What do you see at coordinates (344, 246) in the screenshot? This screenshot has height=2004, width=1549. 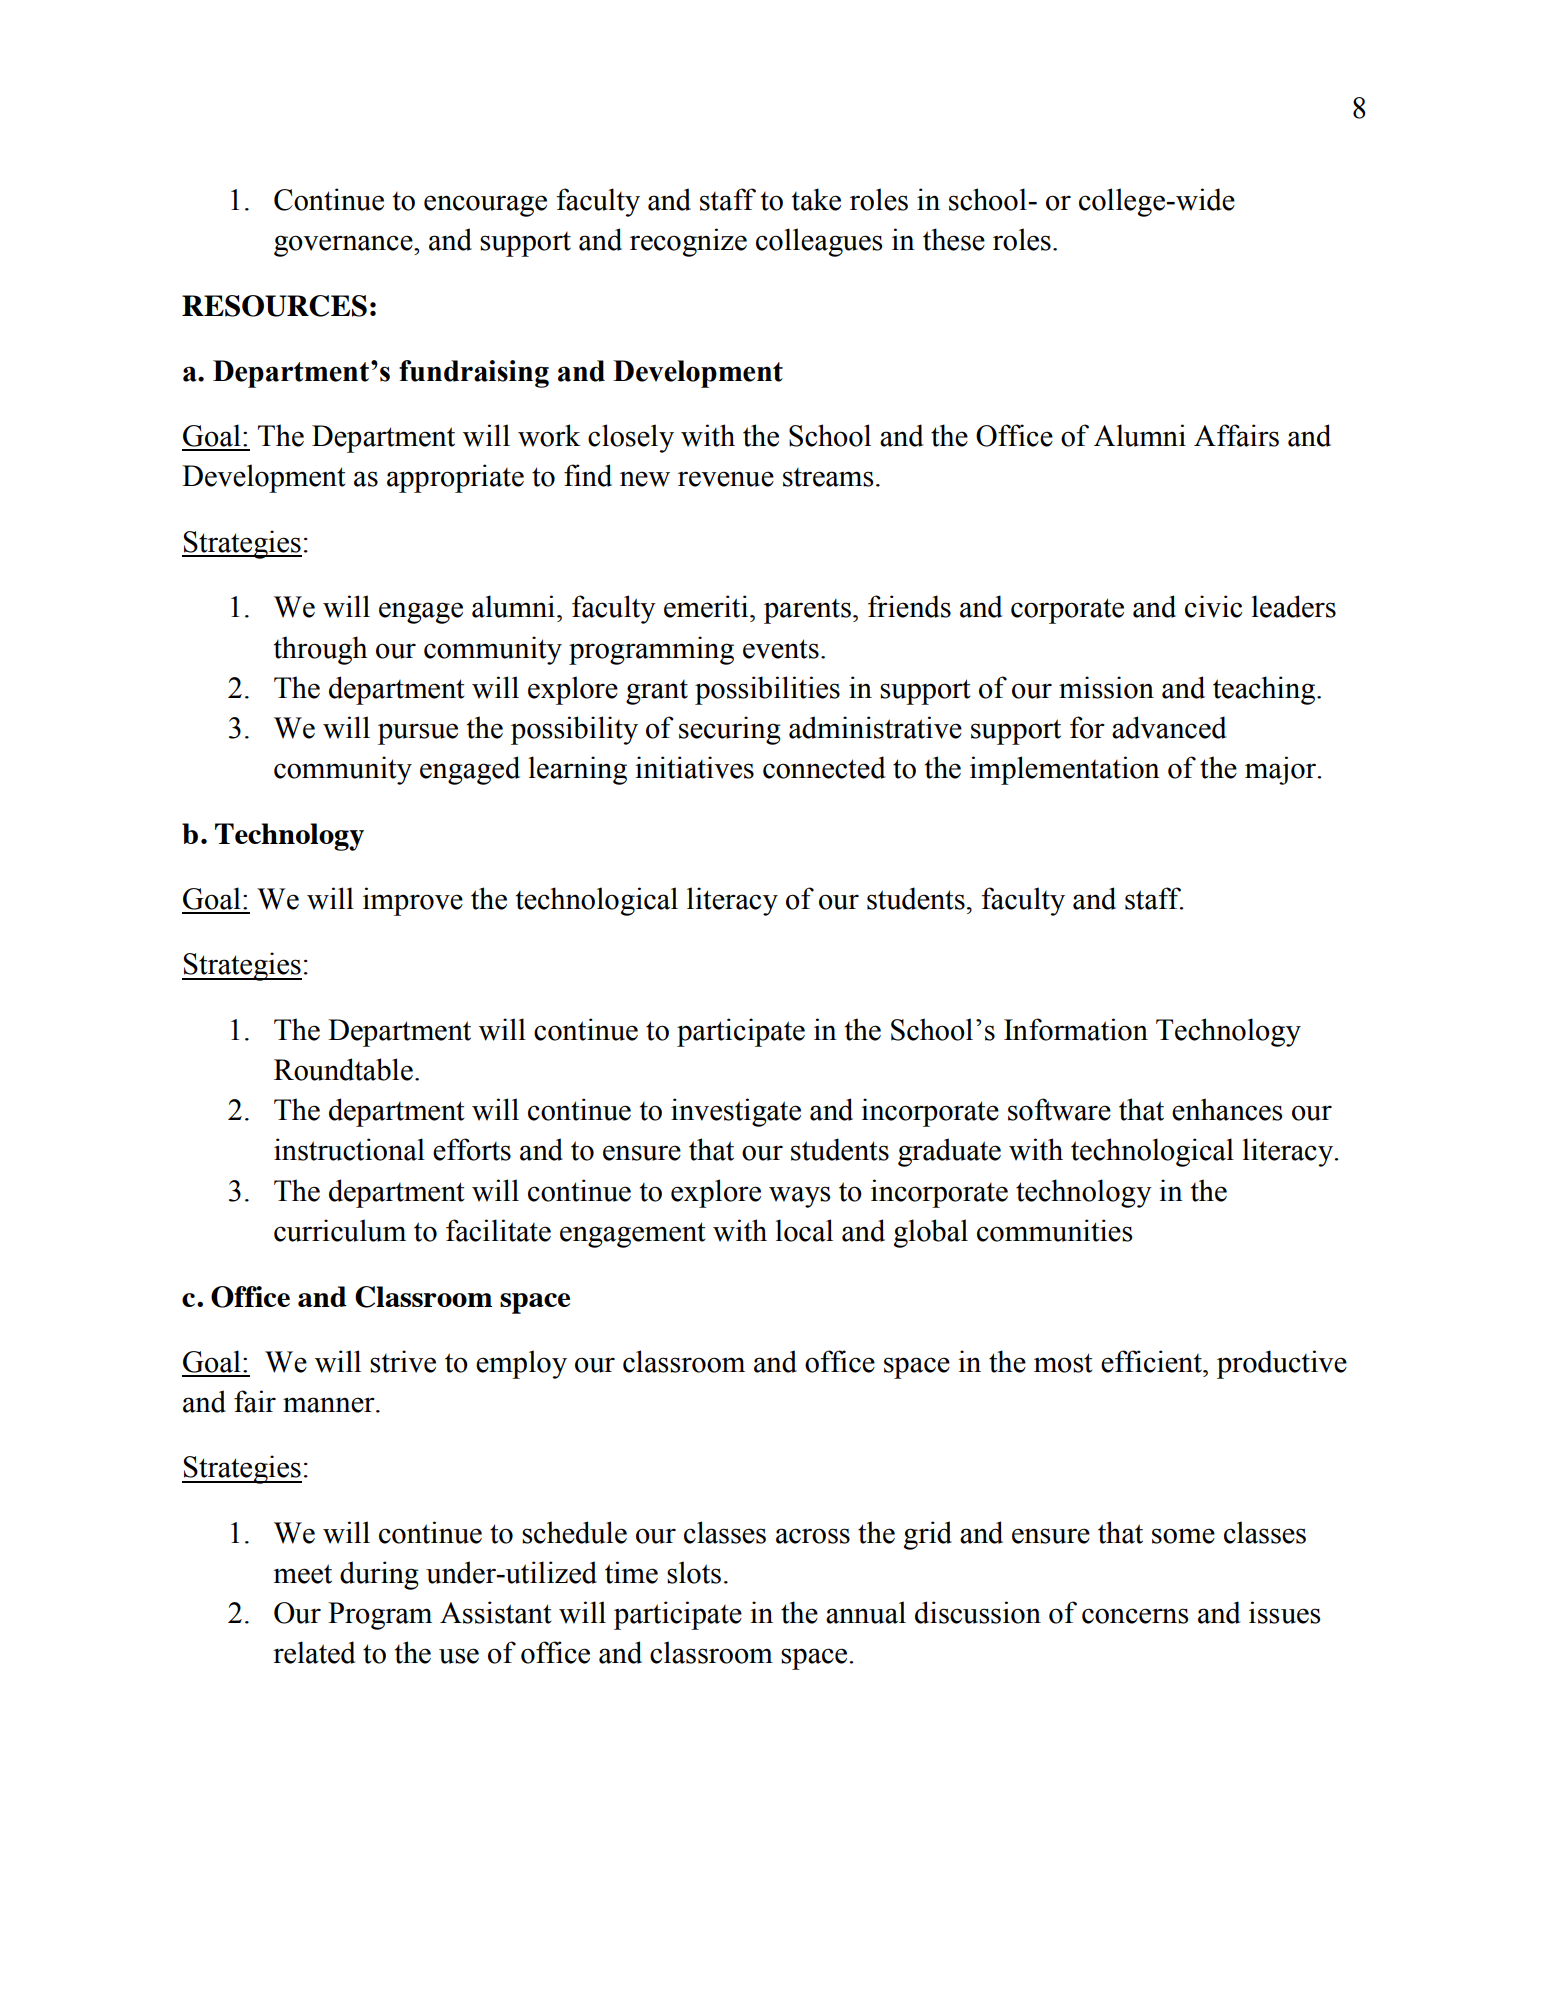 I see `governance` at bounding box center [344, 246].
